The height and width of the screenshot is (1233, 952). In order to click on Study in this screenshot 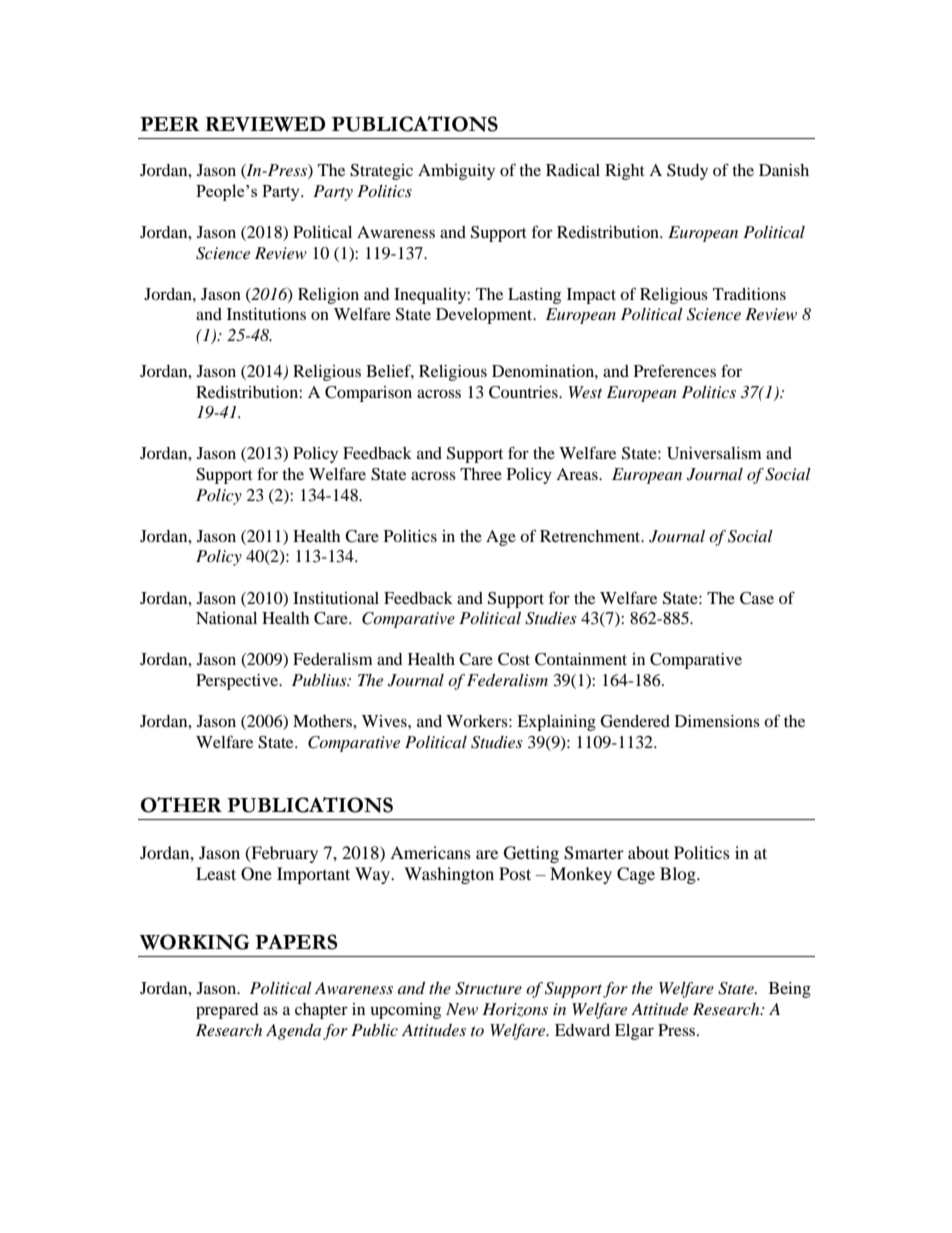, I will do `click(687, 172)`.
